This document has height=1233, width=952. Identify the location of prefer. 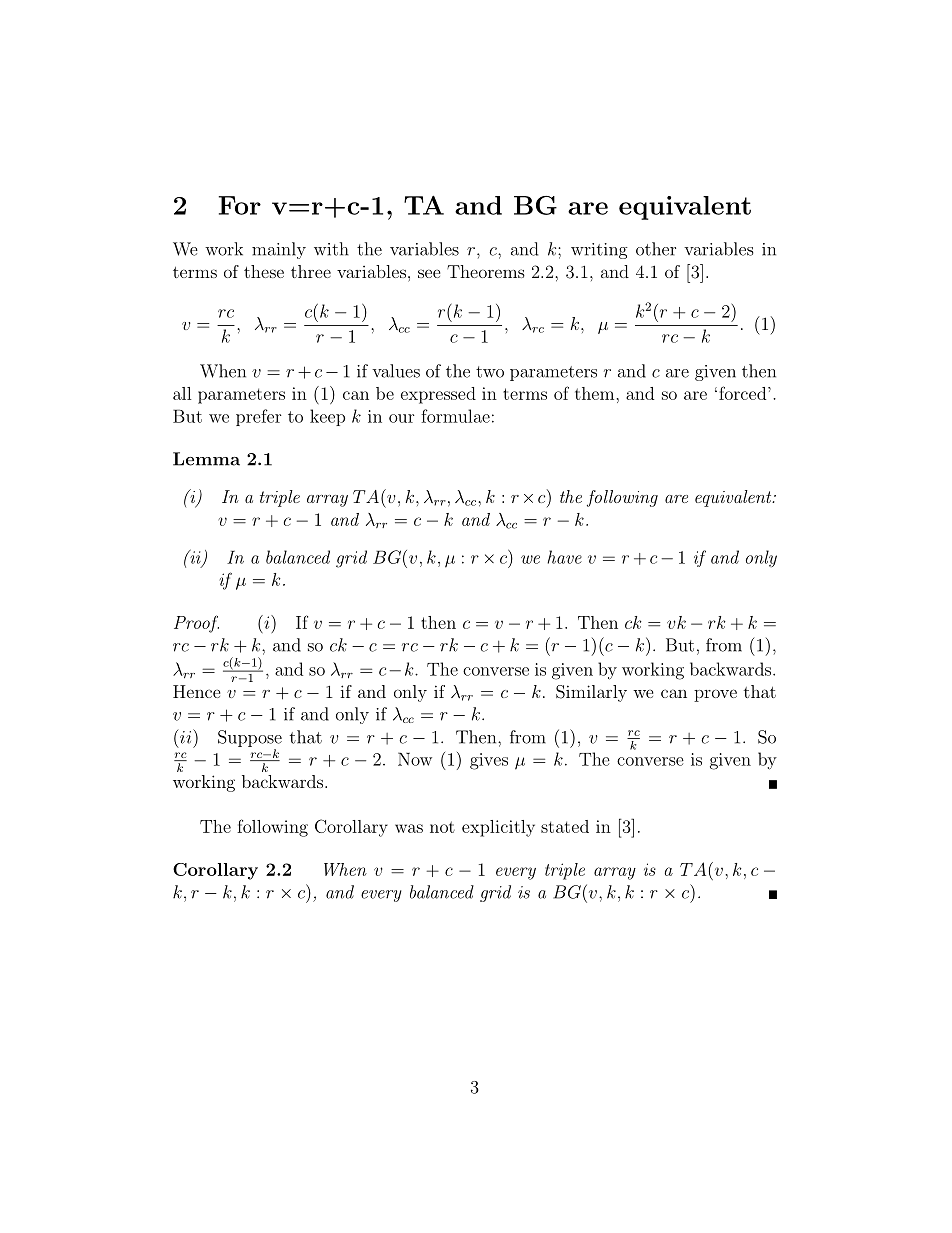
(259, 417).
